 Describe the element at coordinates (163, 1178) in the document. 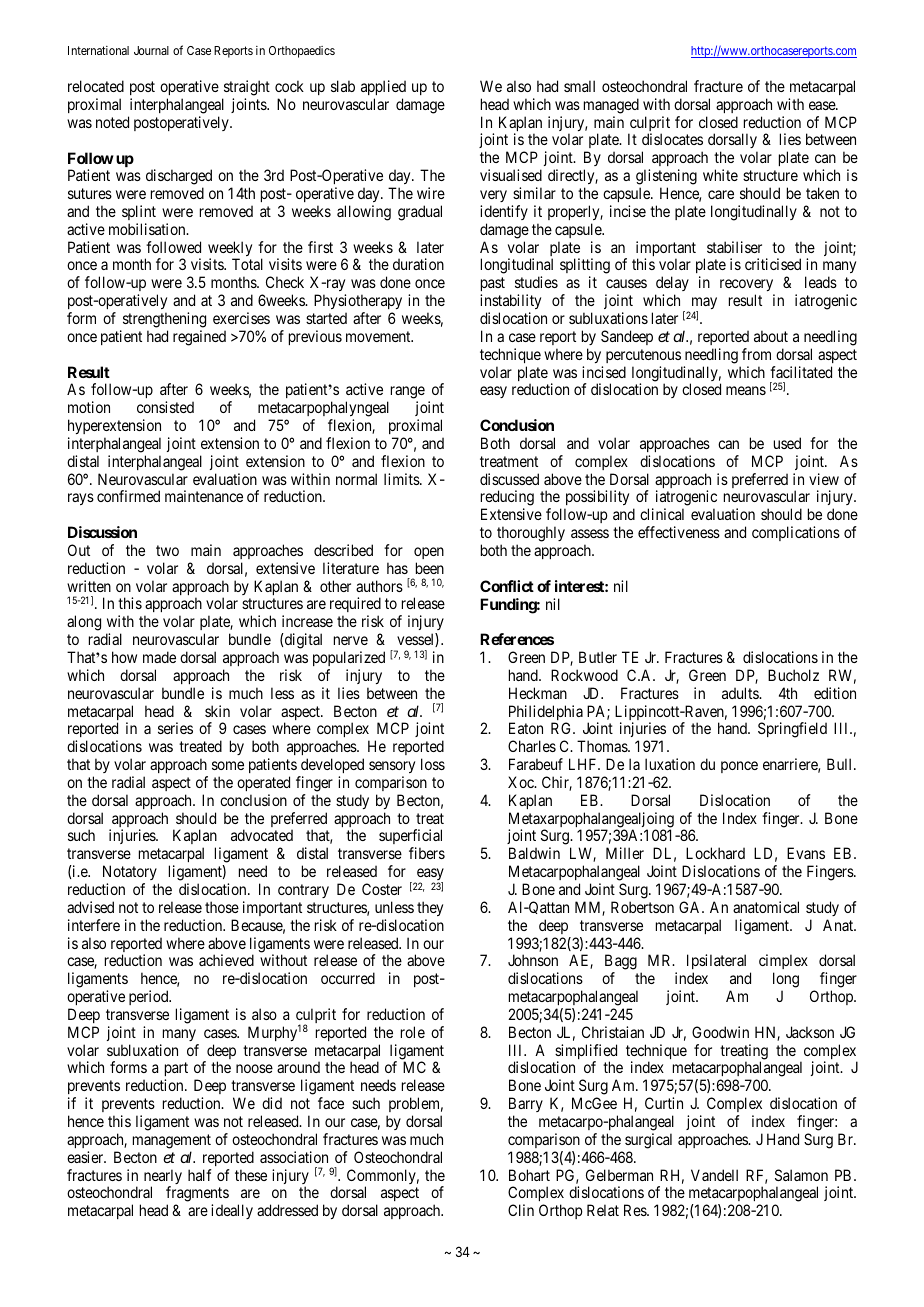

I see `nearly` at that location.
